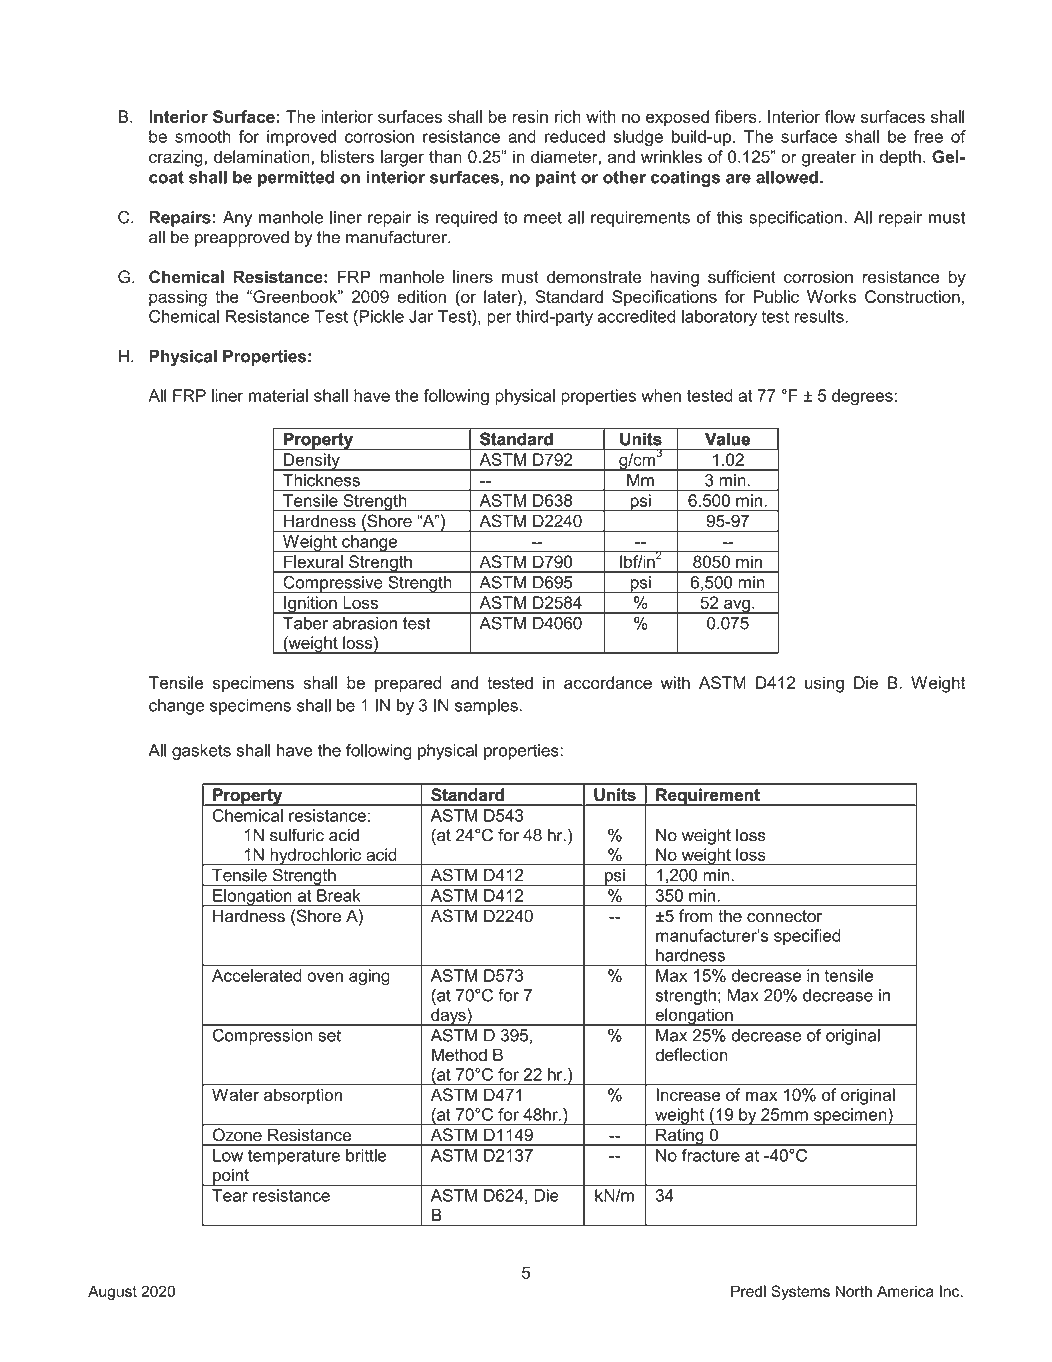 Image resolution: width=1052 pixels, height=1362 pixels. I want to click on resin, so click(530, 116).
